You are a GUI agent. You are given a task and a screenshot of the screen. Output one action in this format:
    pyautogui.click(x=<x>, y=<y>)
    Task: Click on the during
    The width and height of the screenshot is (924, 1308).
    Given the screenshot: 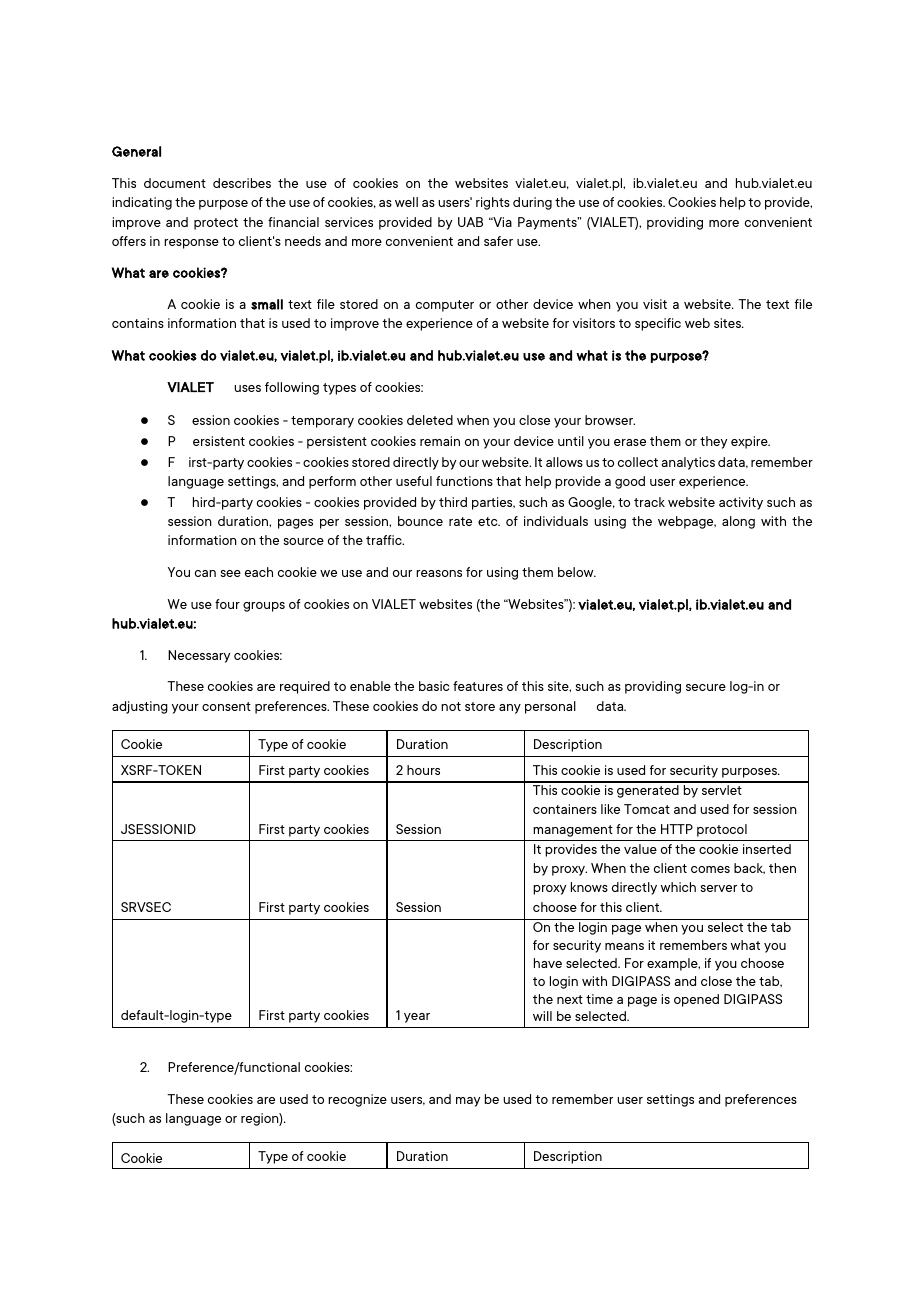 What is the action you would take?
    pyautogui.click(x=532, y=203)
